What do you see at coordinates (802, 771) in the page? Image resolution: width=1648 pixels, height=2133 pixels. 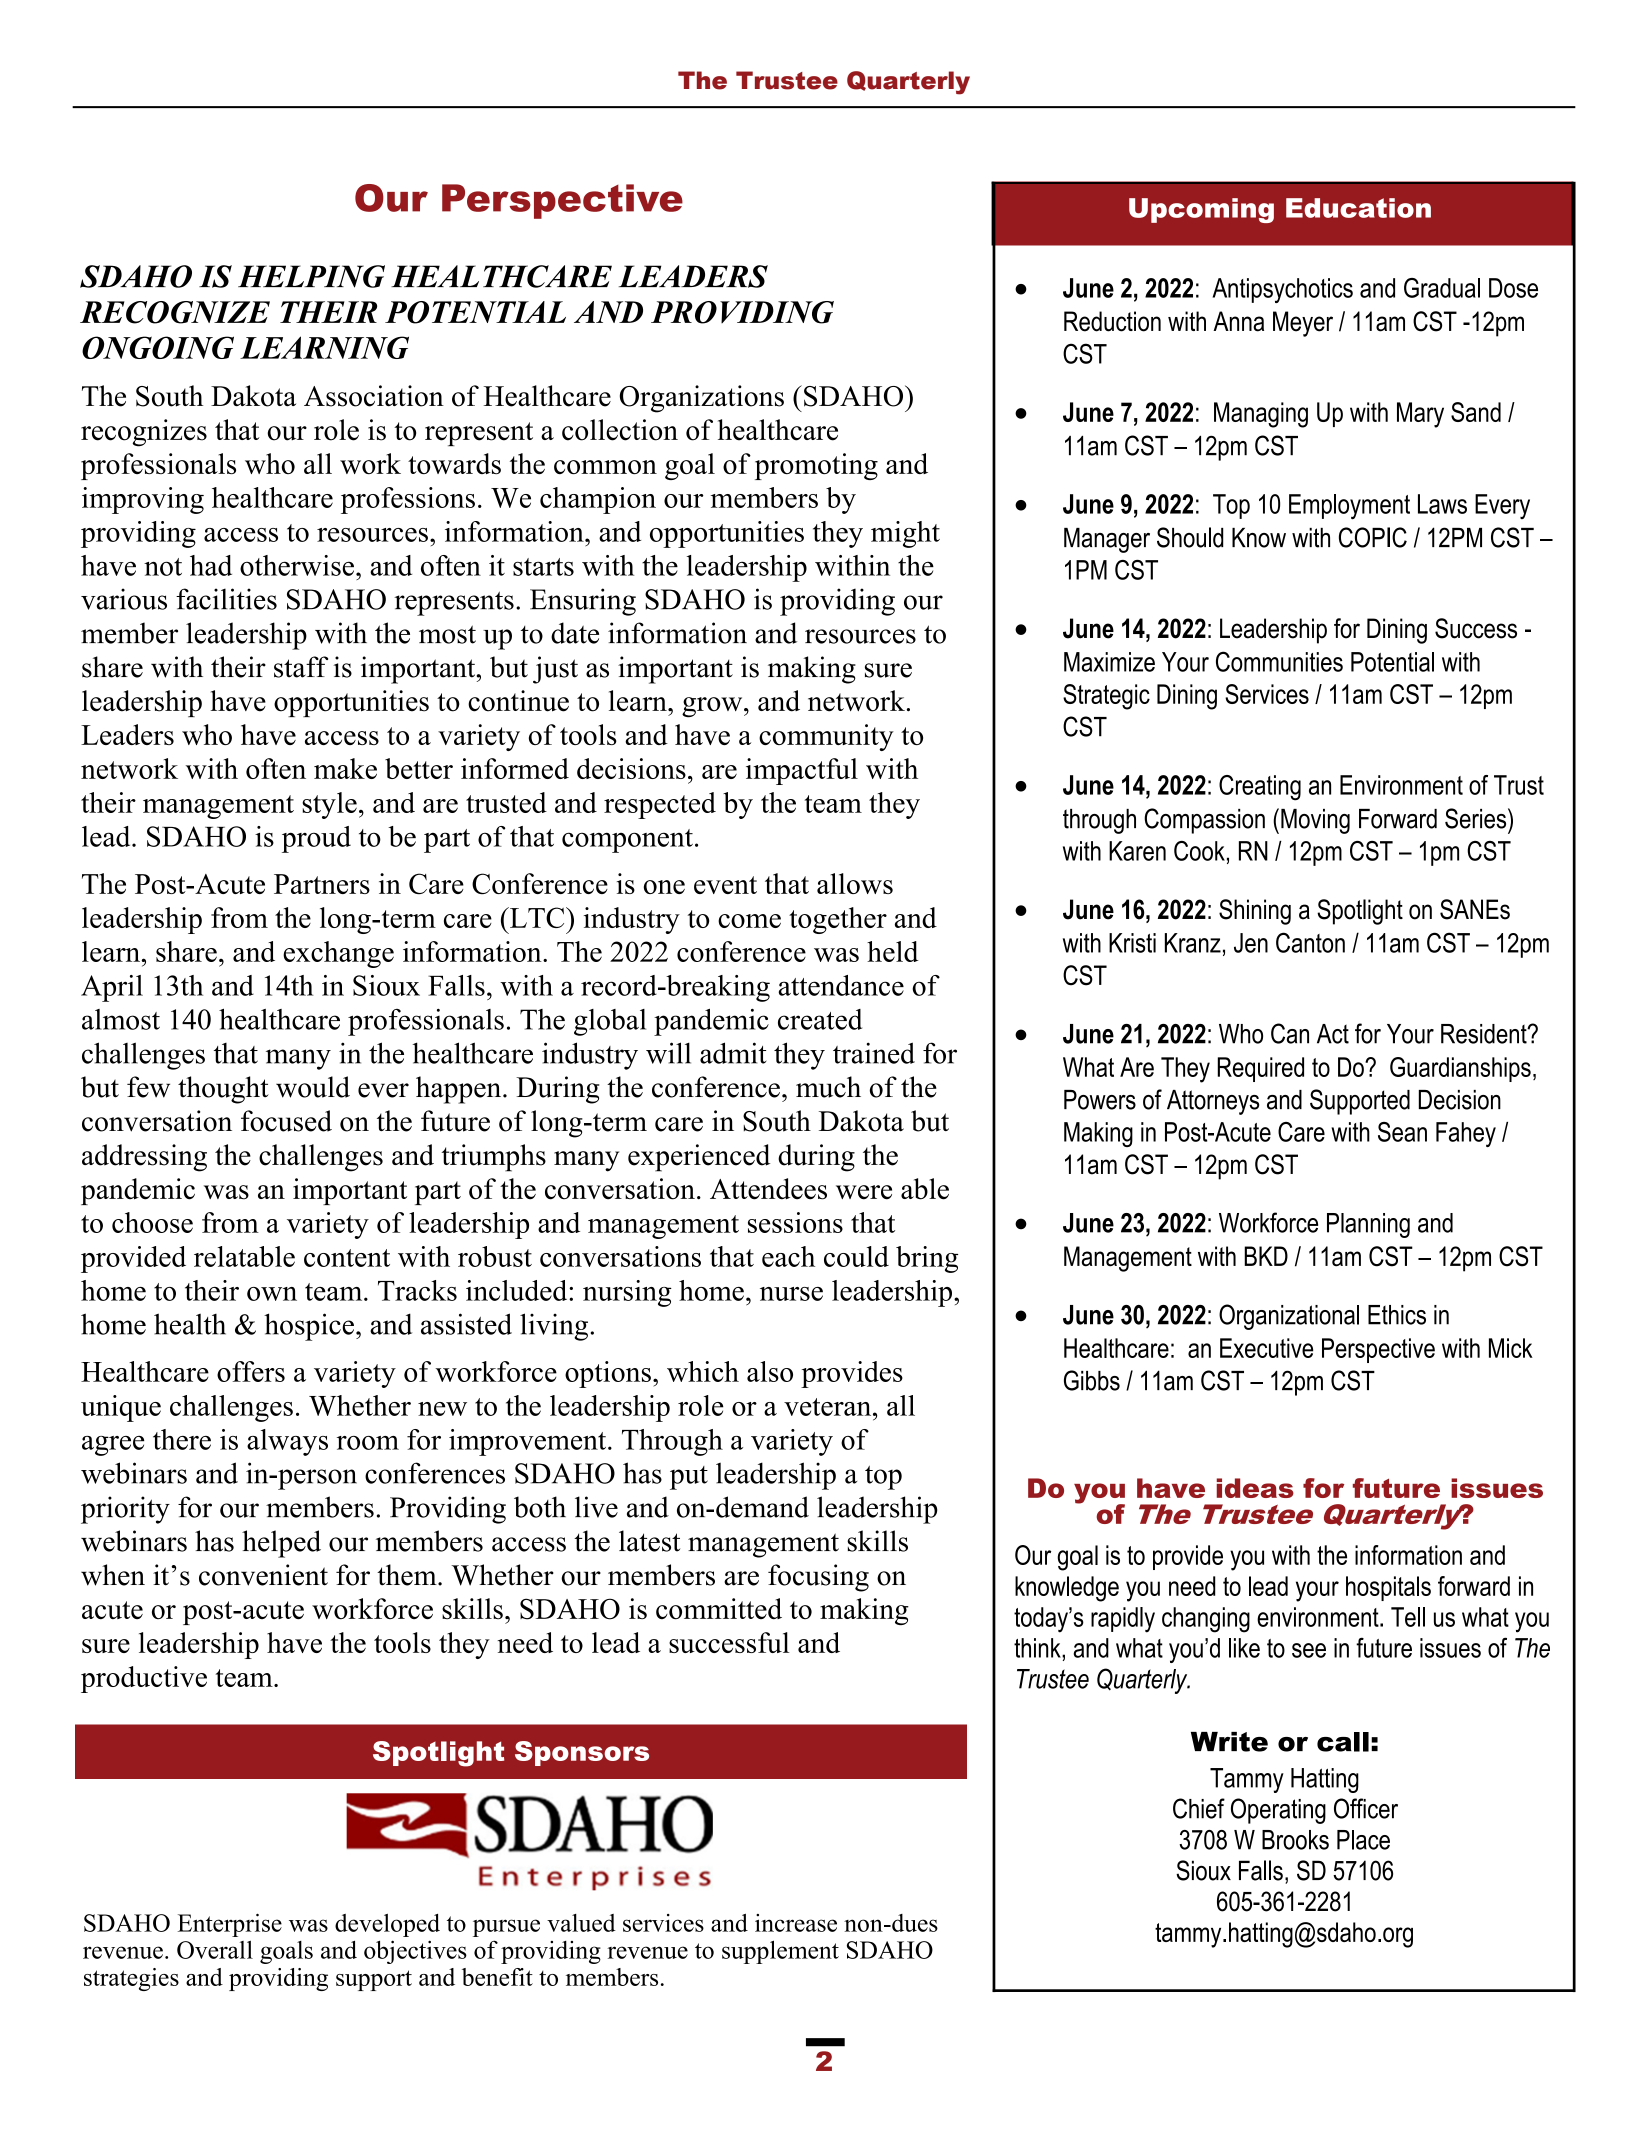 I see `impactful` at bounding box center [802, 771].
